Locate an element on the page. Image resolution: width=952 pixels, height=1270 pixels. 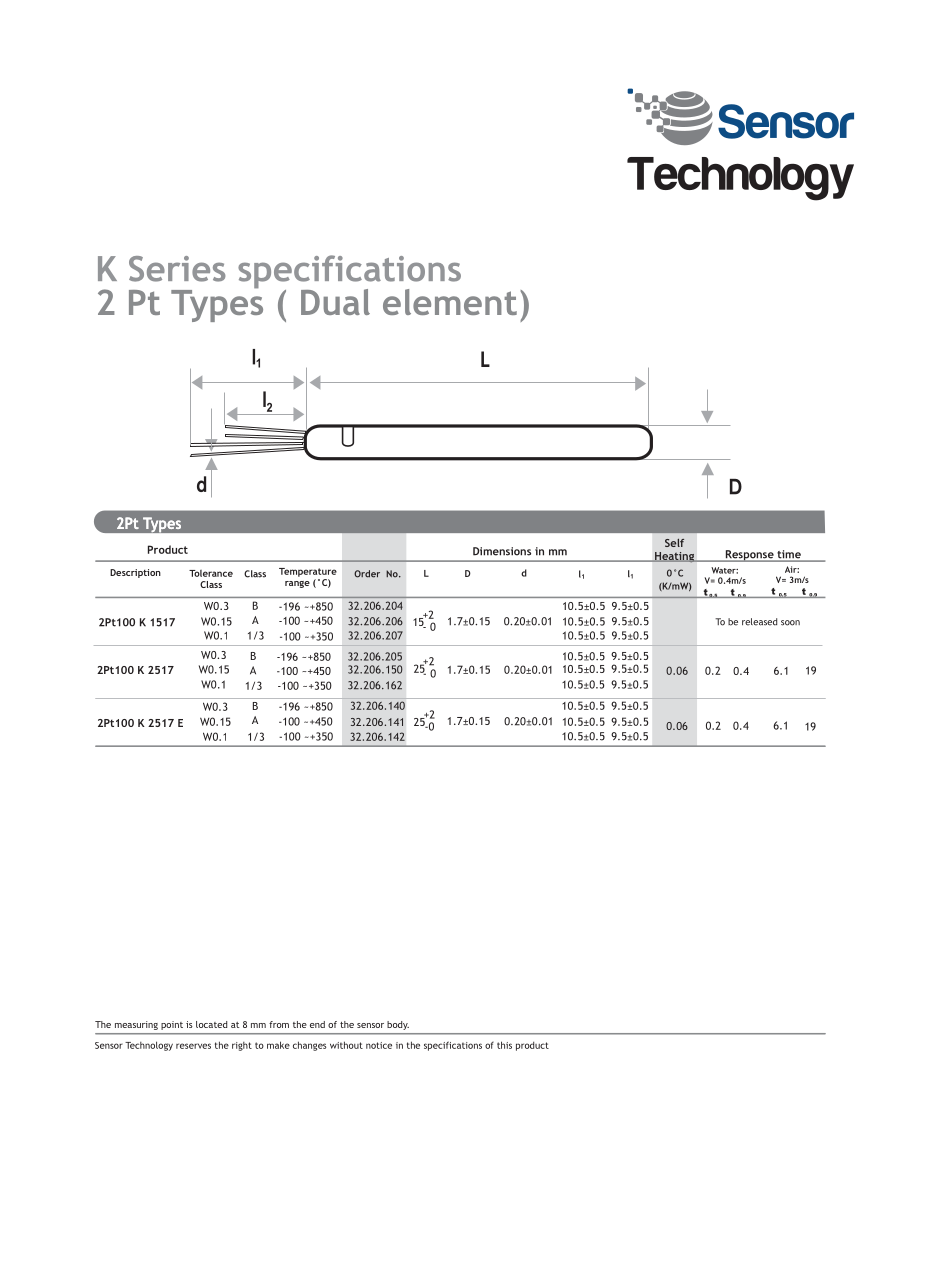
released is located at coordinates (759, 622).
